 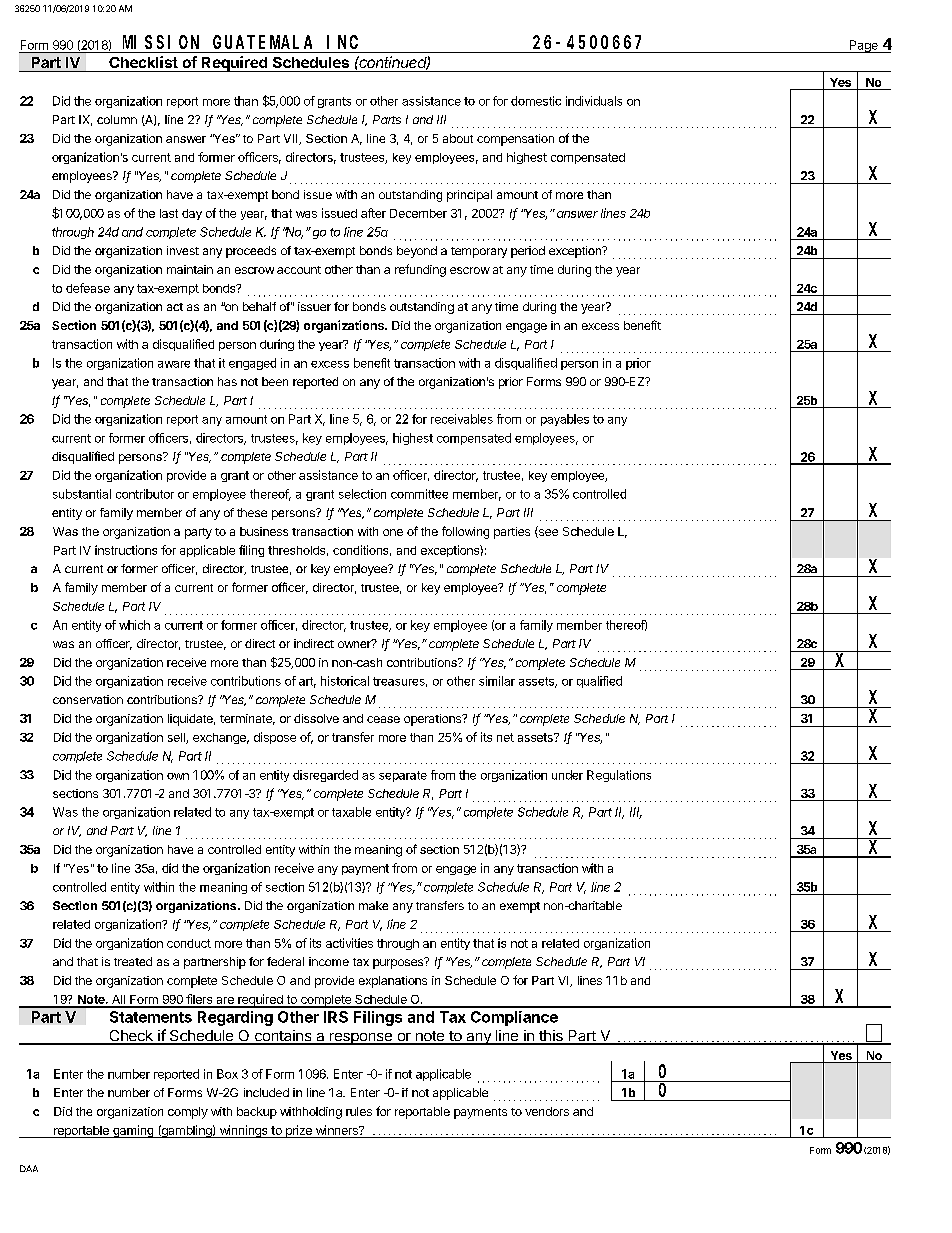 What do you see at coordinates (373, 905) in the document?
I see `make` at bounding box center [373, 905].
